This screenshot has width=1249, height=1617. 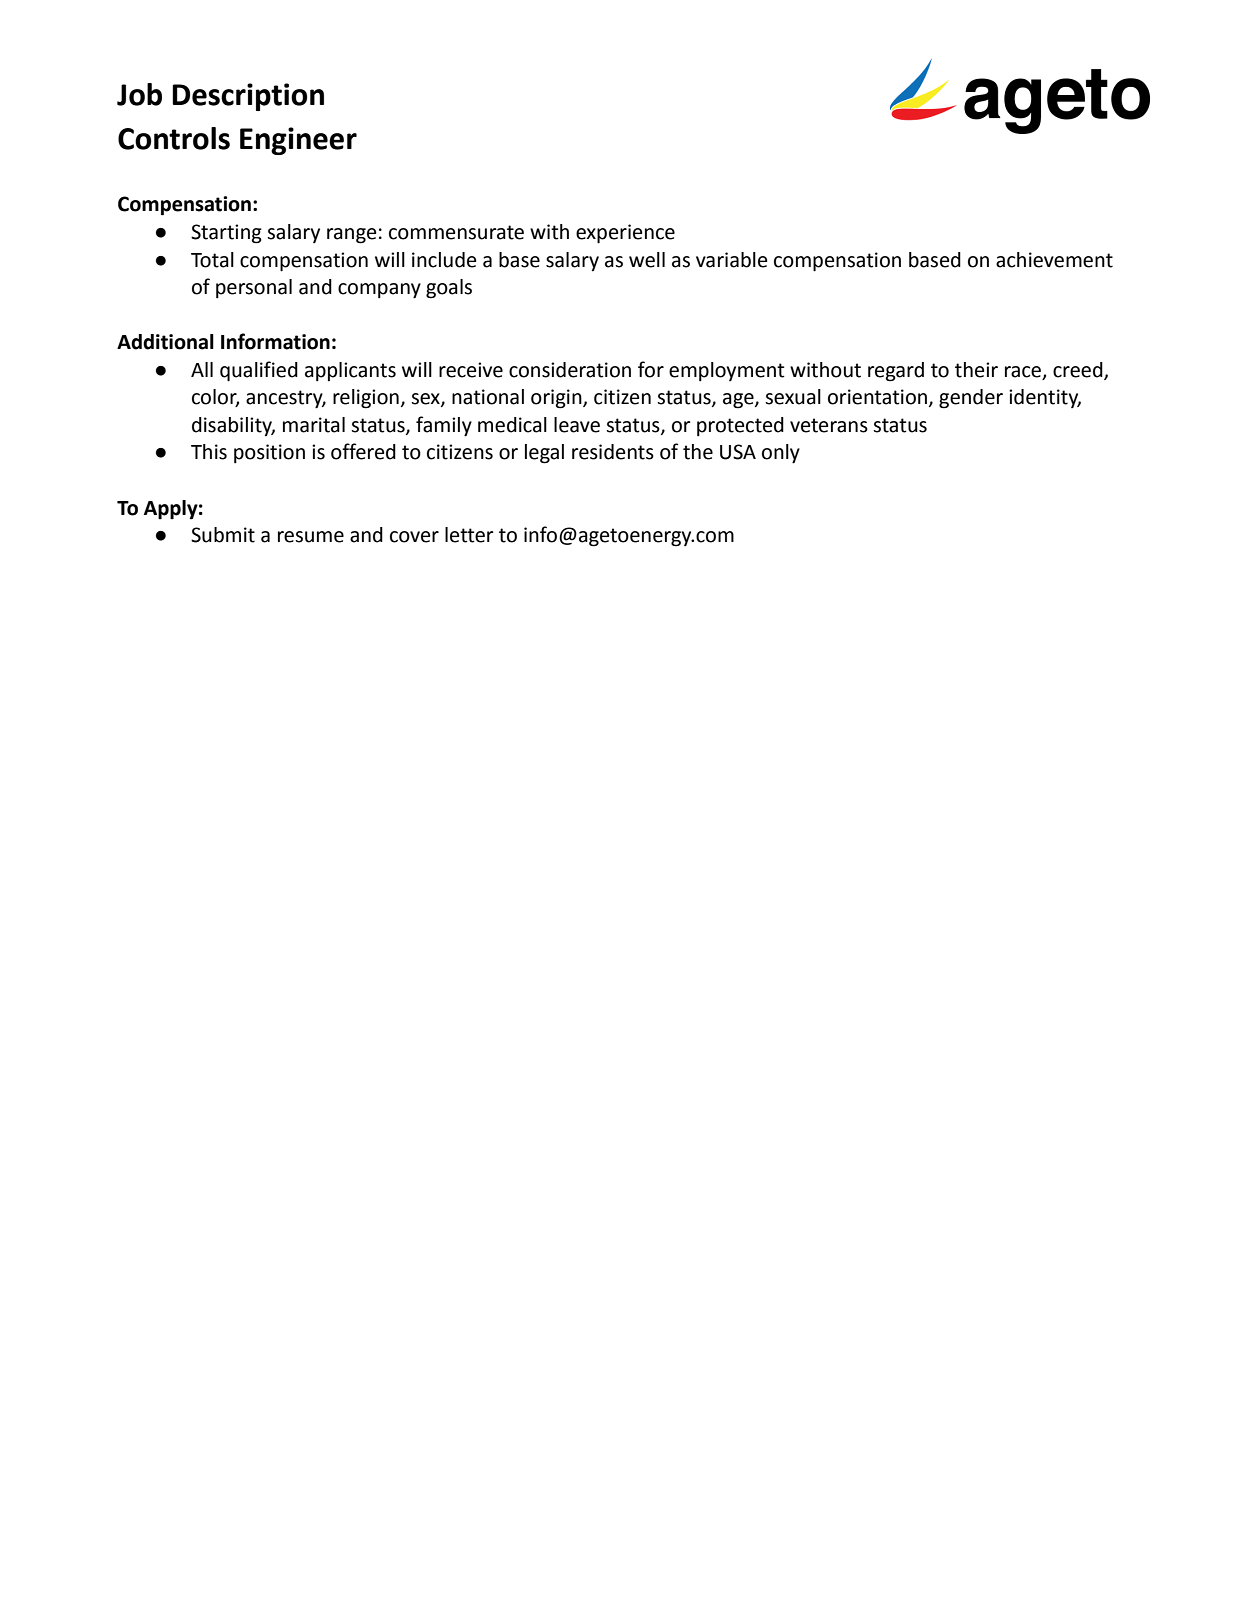 What do you see at coordinates (976, 370) in the screenshot?
I see `their` at bounding box center [976, 370].
